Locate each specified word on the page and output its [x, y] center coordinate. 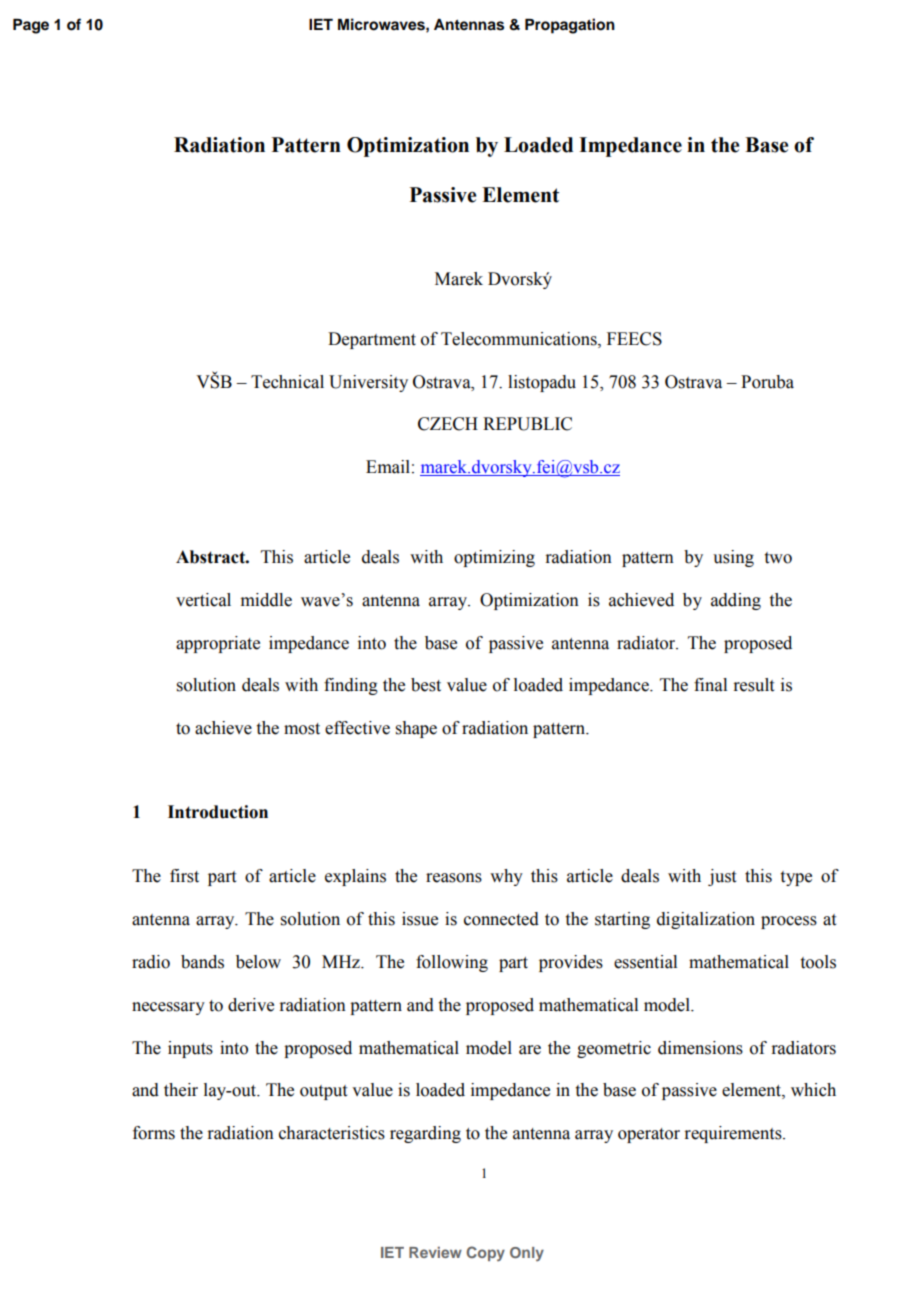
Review [435, 1252]
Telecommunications [520, 339]
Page [31, 26]
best [426, 685]
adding [736, 601]
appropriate [218, 644]
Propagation [570, 26]
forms [154, 1133]
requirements [734, 1134]
